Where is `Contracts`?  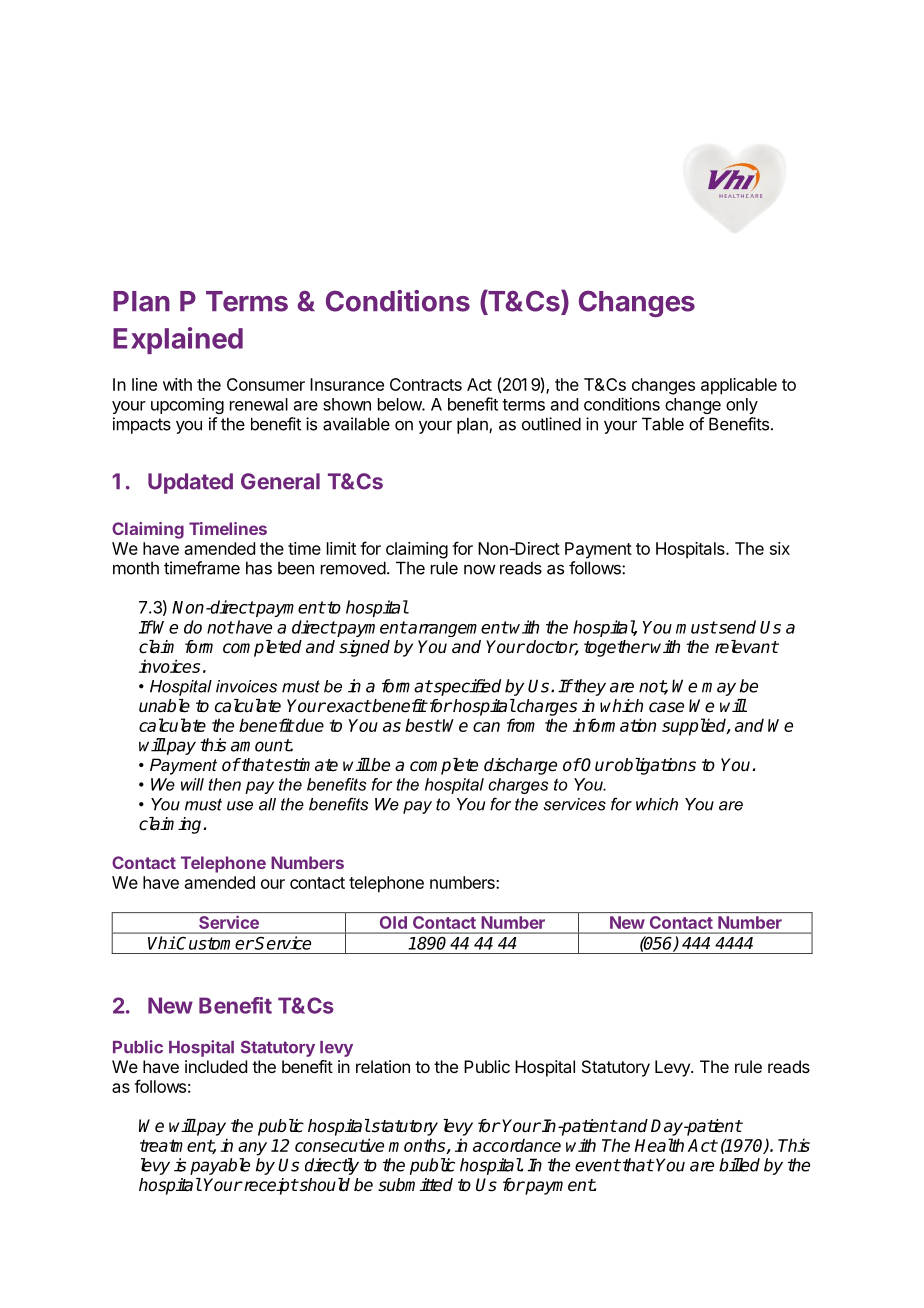
Contracts is located at coordinates (426, 384).
